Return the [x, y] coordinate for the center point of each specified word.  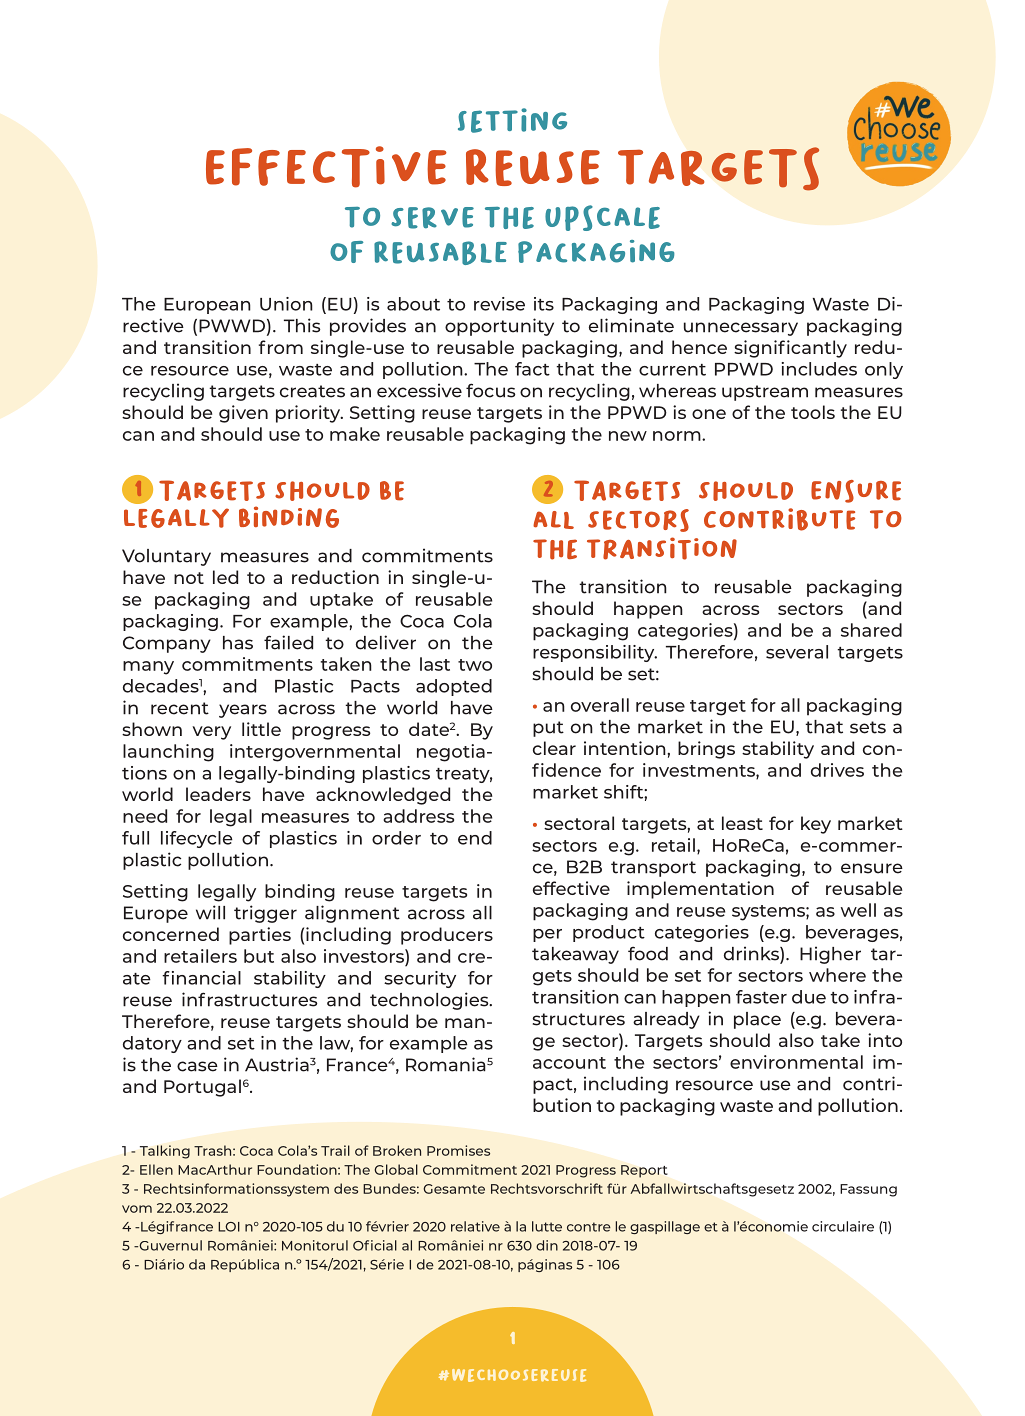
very [211, 733]
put [548, 729]
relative [475, 1226]
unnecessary [741, 329]
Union [286, 304]
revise [499, 304]
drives [837, 770]
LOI [229, 1227]
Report [644, 1171]
